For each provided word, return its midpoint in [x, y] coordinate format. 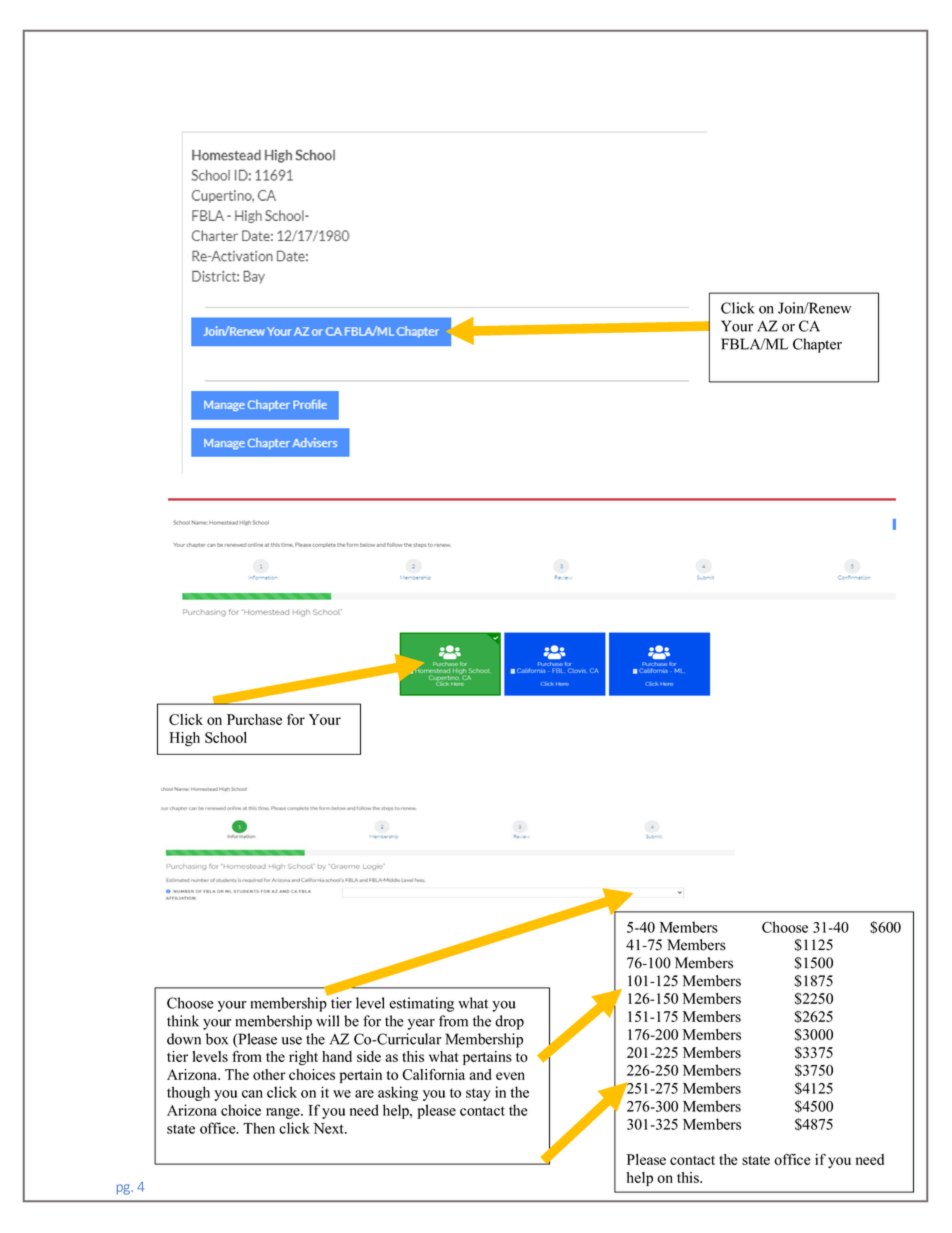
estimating [421, 1004]
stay [478, 1094]
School [226, 737]
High [184, 739]
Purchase [254, 719]
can [252, 1094]
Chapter [817, 345]
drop [509, 1022]
